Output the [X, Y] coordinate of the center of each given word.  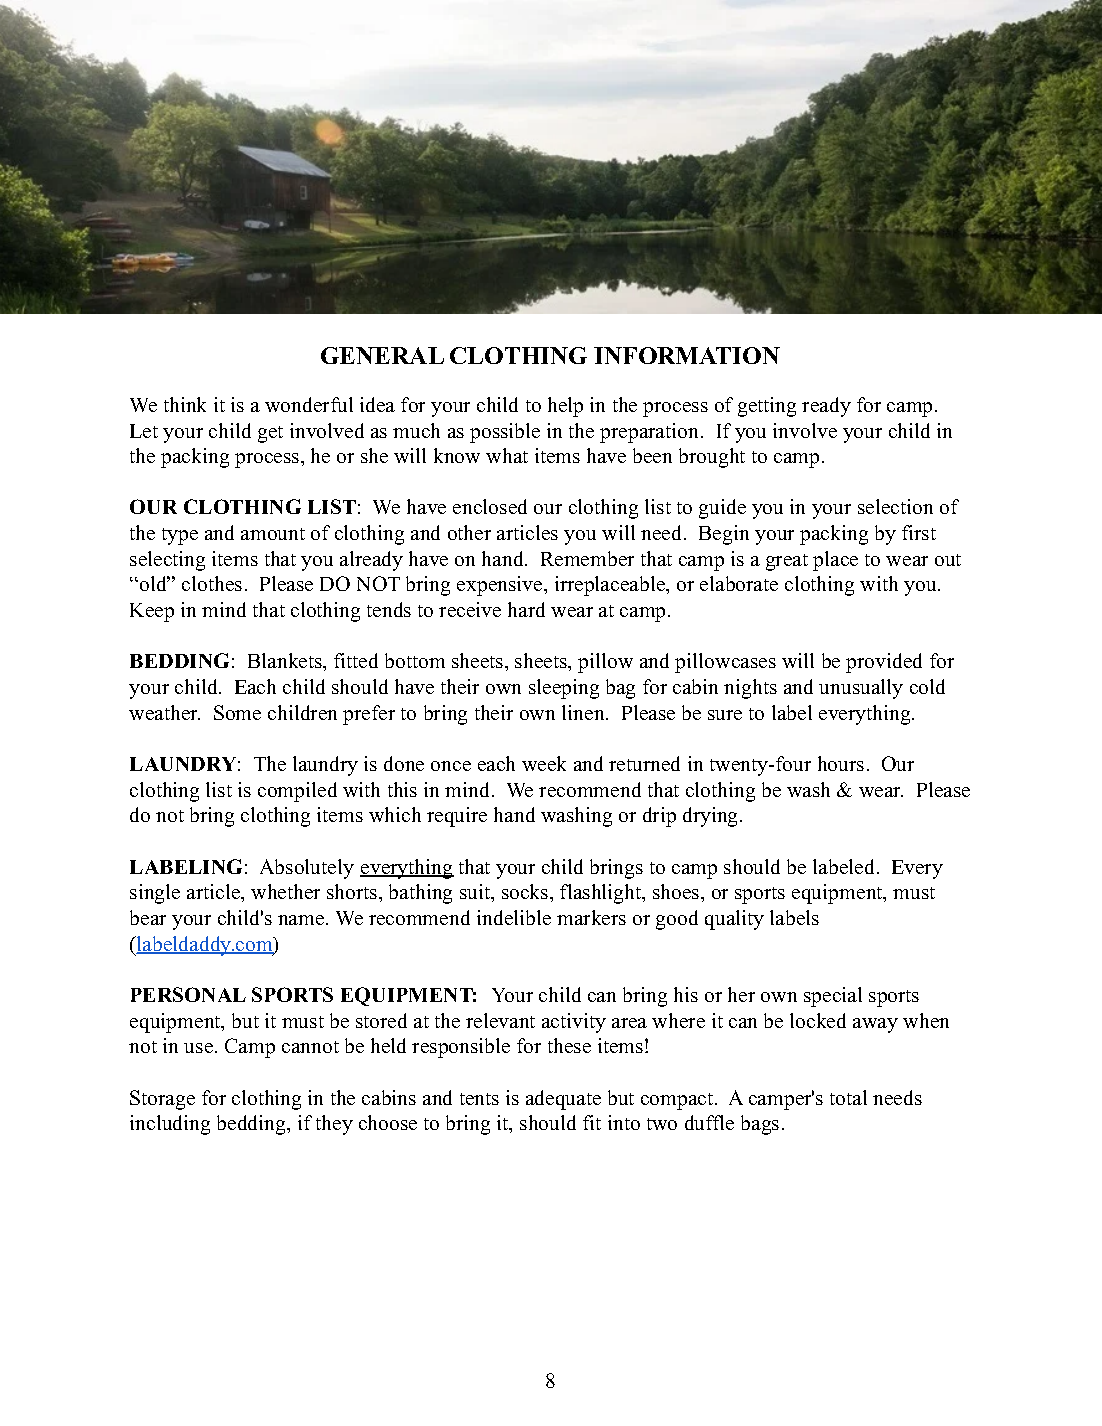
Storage [162, 1100]
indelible [514, 917]
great [787, 562]
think [185, 404]
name [302, 920]
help [565, 407]
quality [734, 920]
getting [767, 407]
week [544, 763]
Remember [587, 558]
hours [841, 763]
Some [237, 712]
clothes [212, 583]
